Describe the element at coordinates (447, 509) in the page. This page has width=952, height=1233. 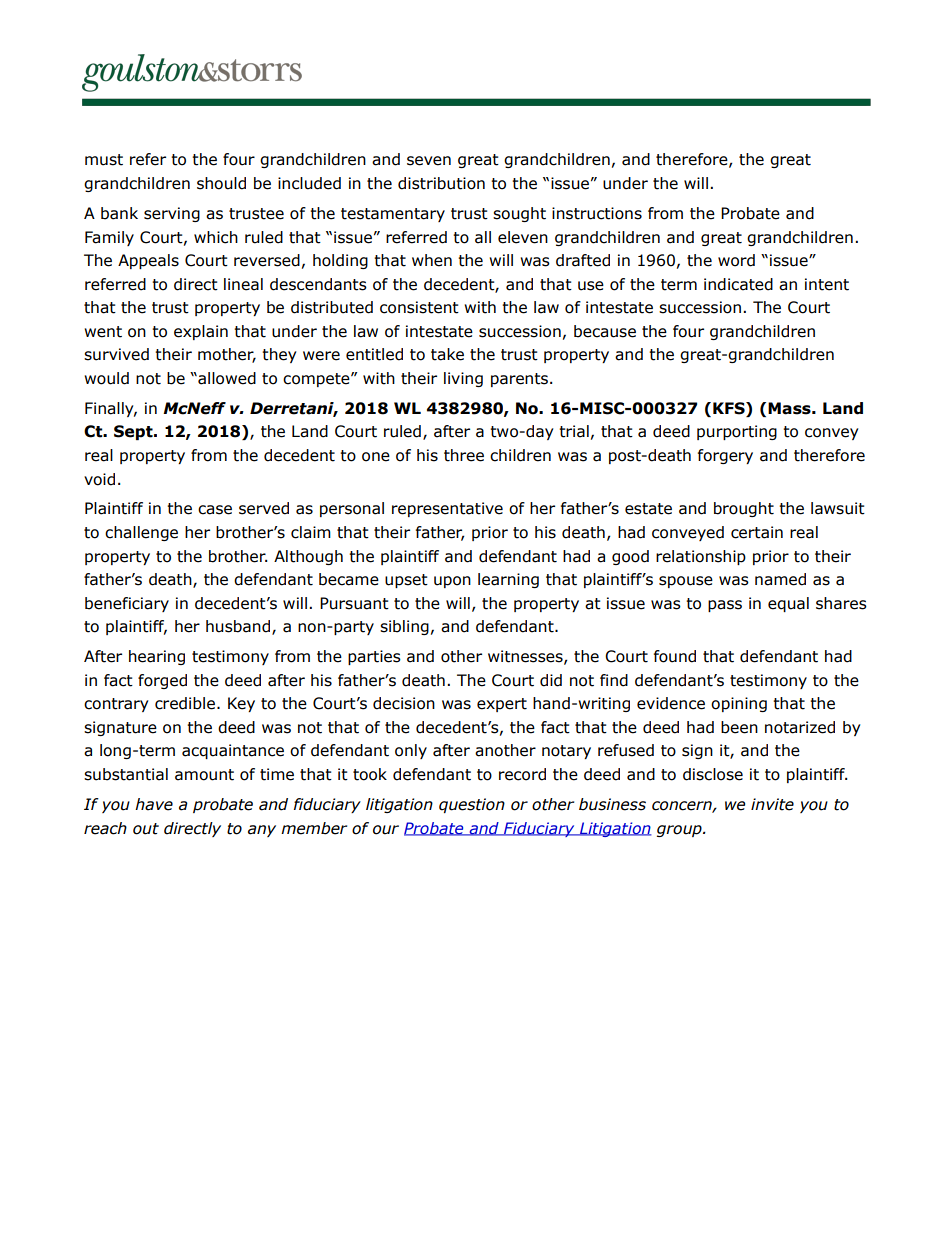
I see `representative` at that location.
